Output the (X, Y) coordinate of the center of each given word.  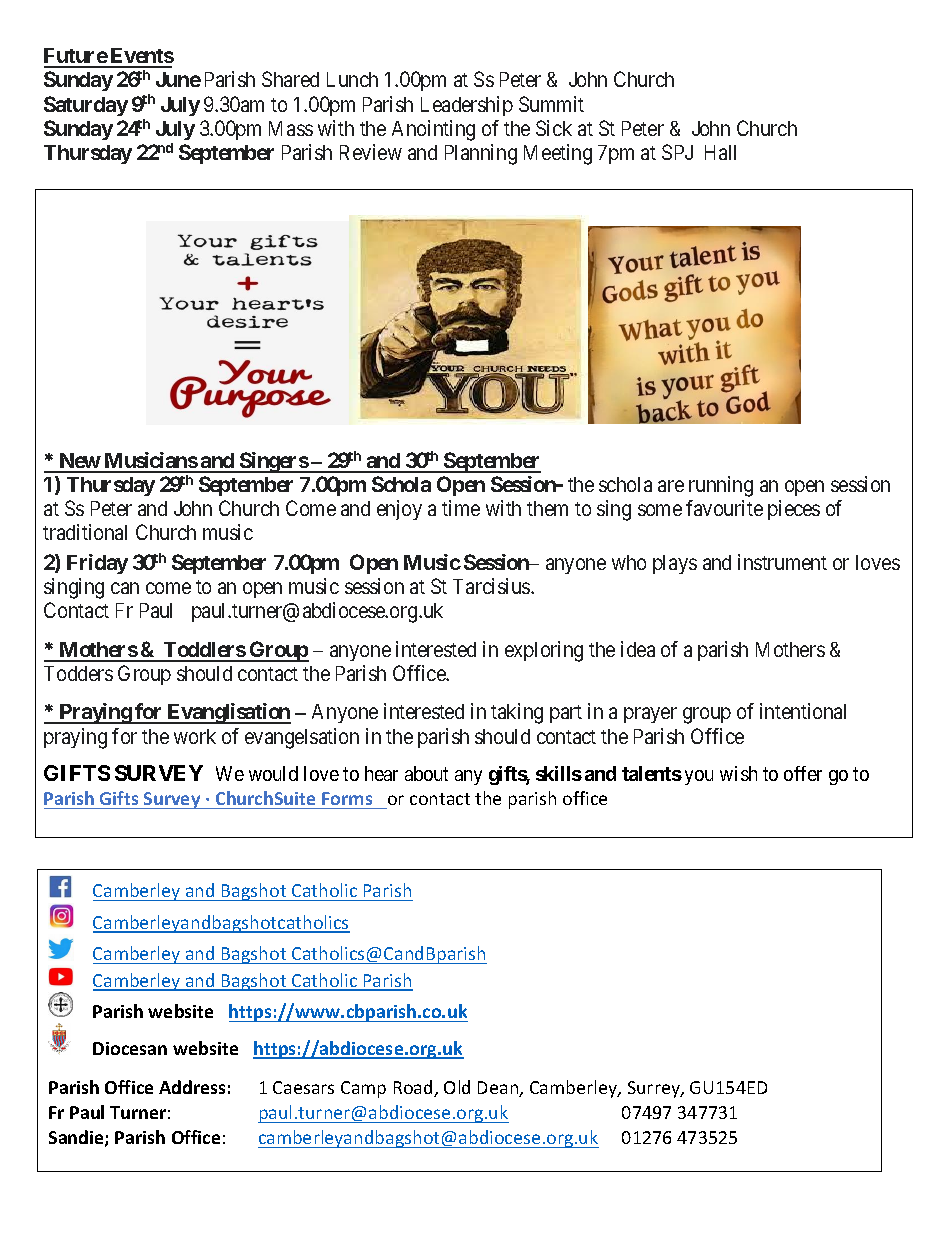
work (195, 736)
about (426, 773)
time (461, 508)
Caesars (303, 1087)
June (178, 79)
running (721, 486)
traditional (85, 532)
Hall (720, 152)
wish (738, 773)
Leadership (467, 106)
